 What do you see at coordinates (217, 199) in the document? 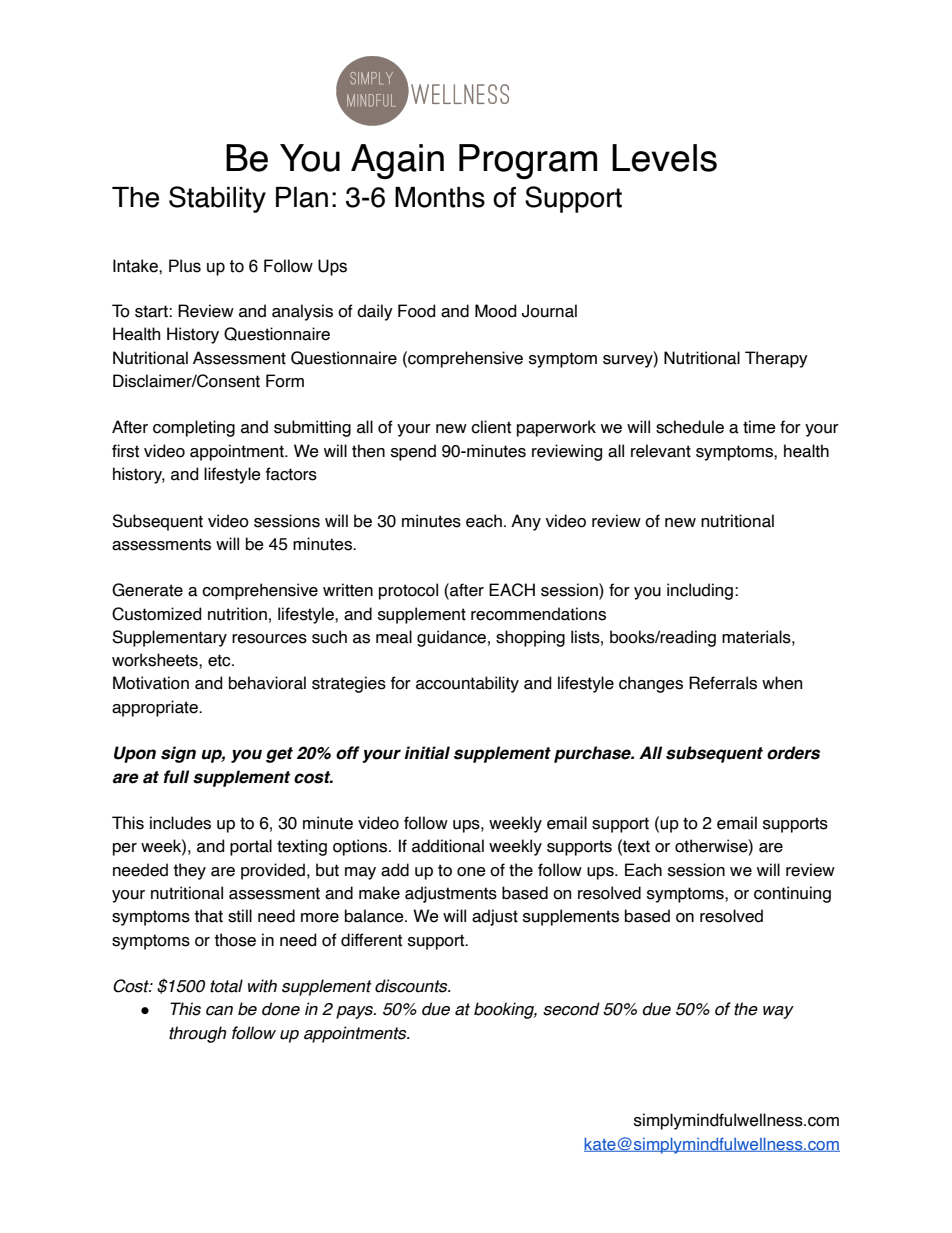
I see `Stability` at bounding box center [217, 199].
